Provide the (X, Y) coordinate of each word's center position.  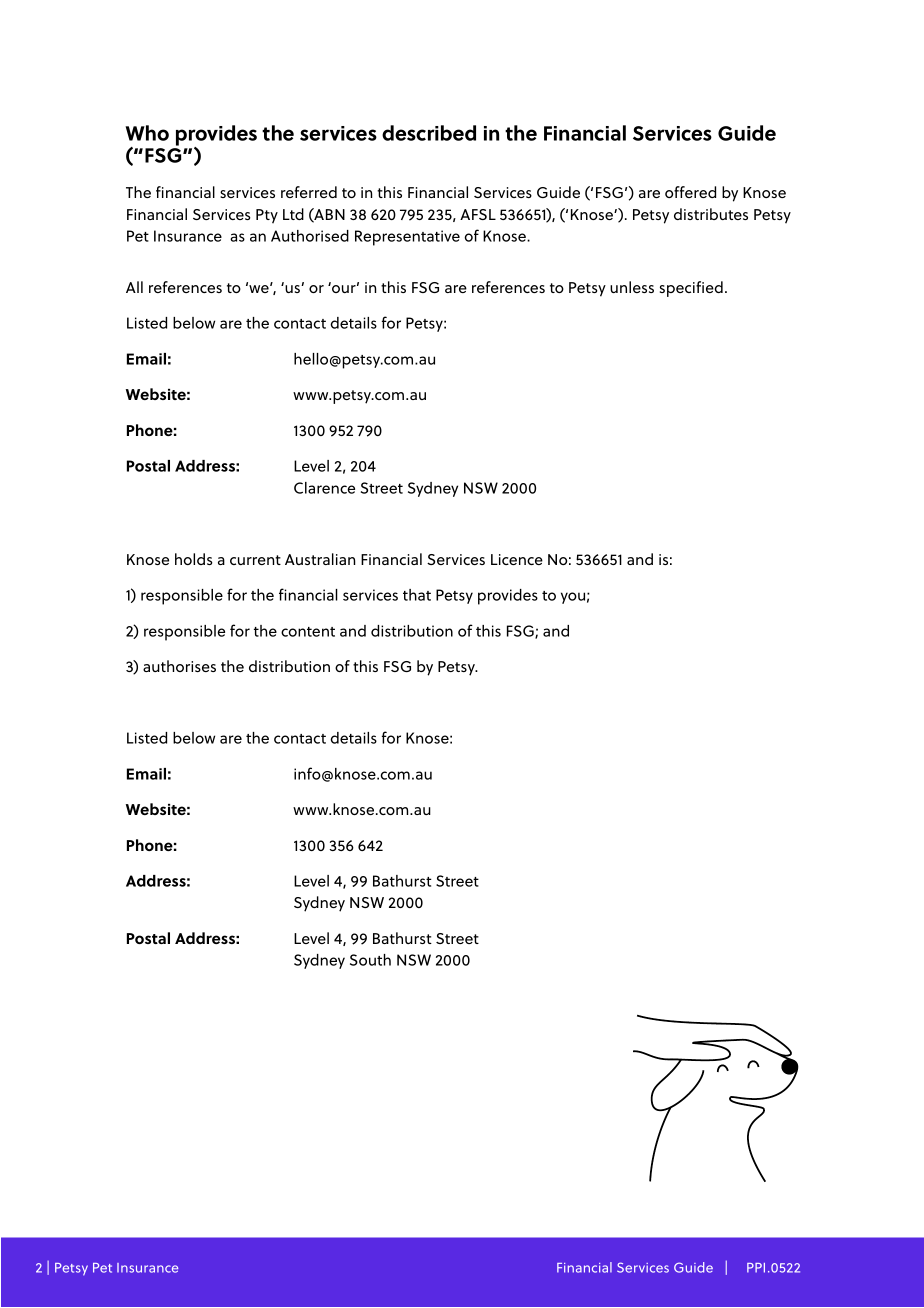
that (417, 595)
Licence (517, 559)
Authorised (310, 236)
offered (690, 192)
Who (147, 133)
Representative (407, 238)
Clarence (324, 488)
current (255, 560)
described (429, 133)
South (370, 960)
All (134, 287)
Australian (320, 559)
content (308, 632)
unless (632, 287)
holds (194, 559)
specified (691, 289)
